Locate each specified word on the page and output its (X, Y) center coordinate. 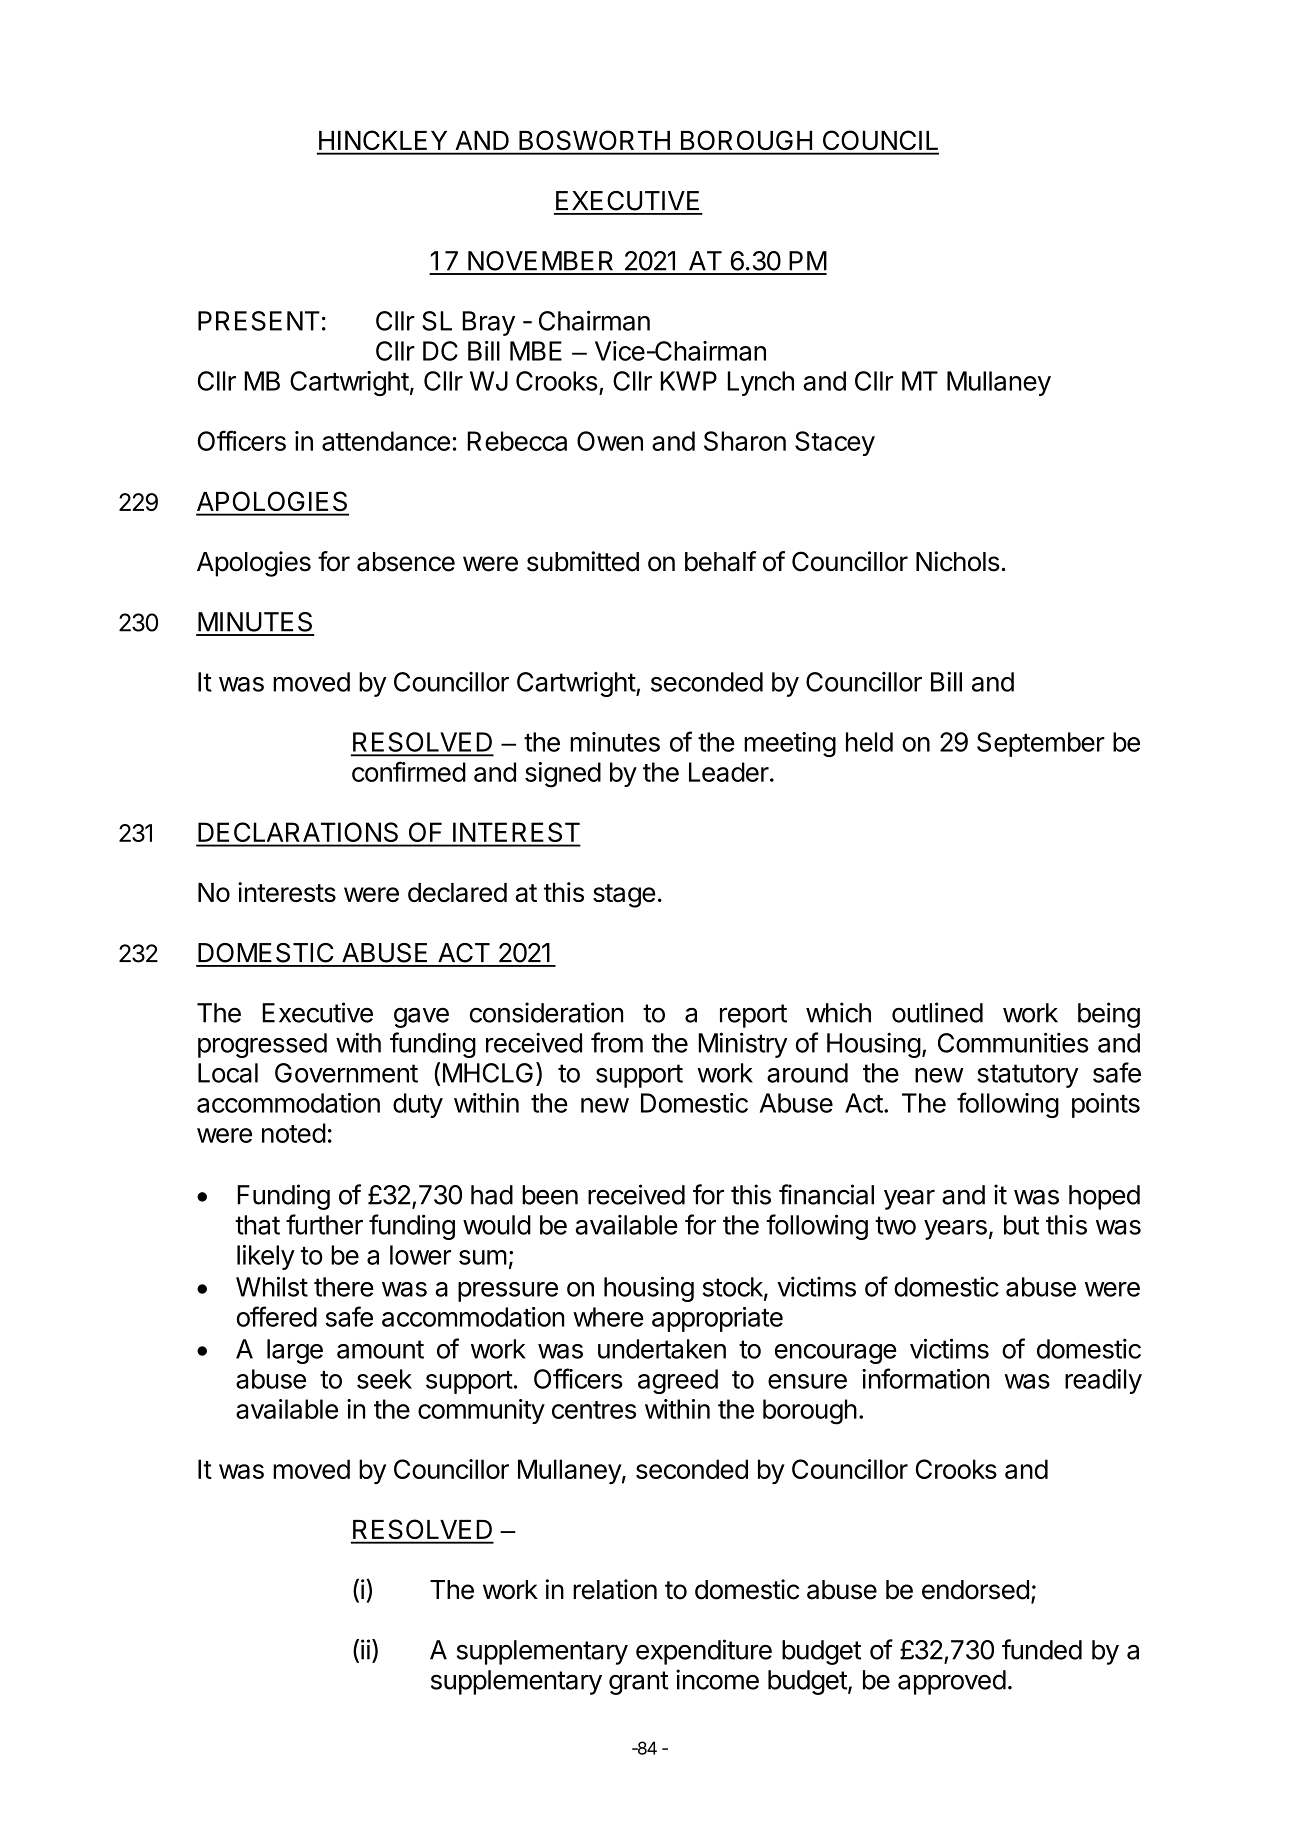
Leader (729, 772)
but (1021, 1225)
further (324, 1224)
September (1041, 744)
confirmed (409, 771)
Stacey (835, 443)
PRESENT (259, 321)
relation (615, 1589)
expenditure (704, 1652)
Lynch (760, 383)
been (550, 1195)
